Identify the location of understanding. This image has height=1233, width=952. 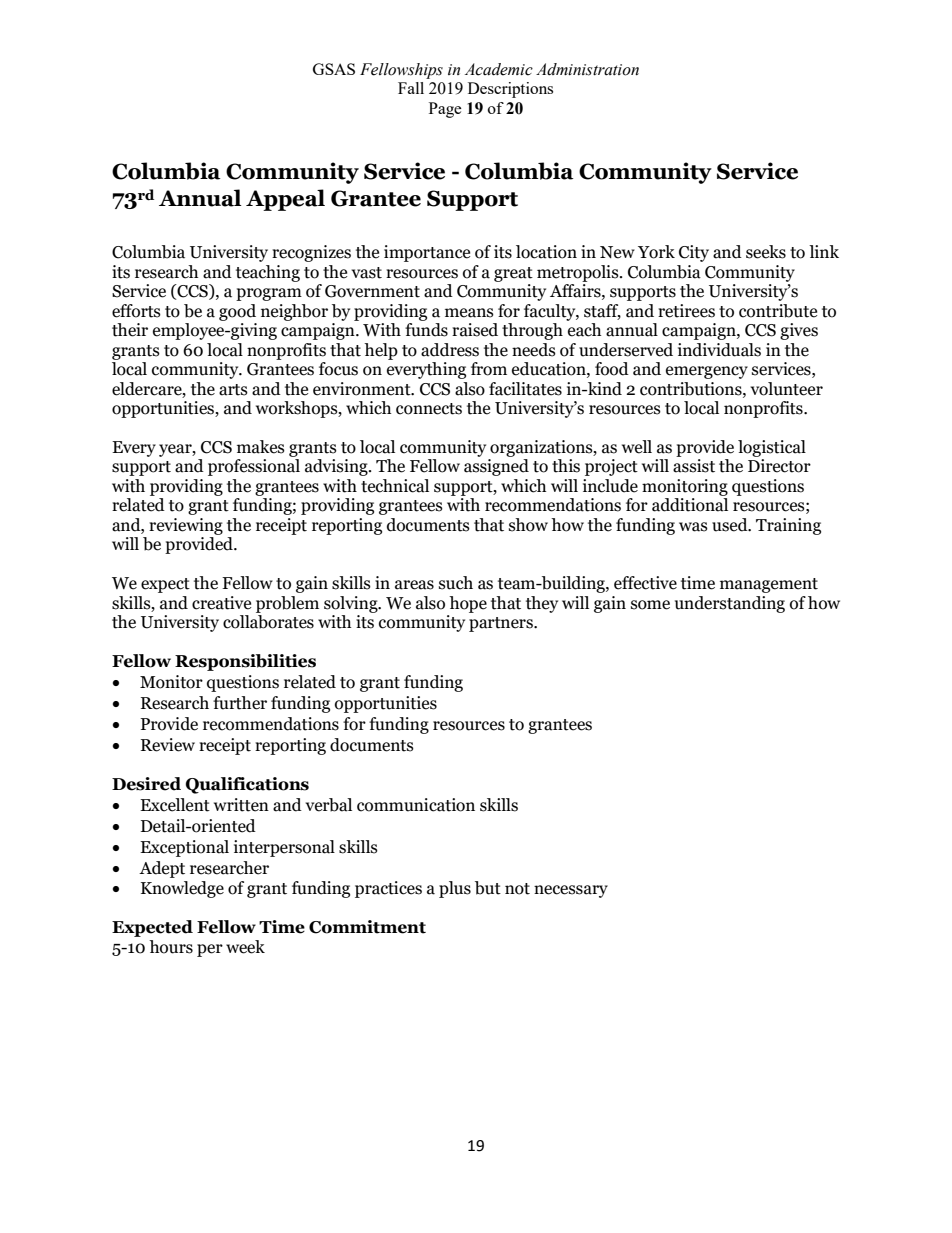
(730, 604).
